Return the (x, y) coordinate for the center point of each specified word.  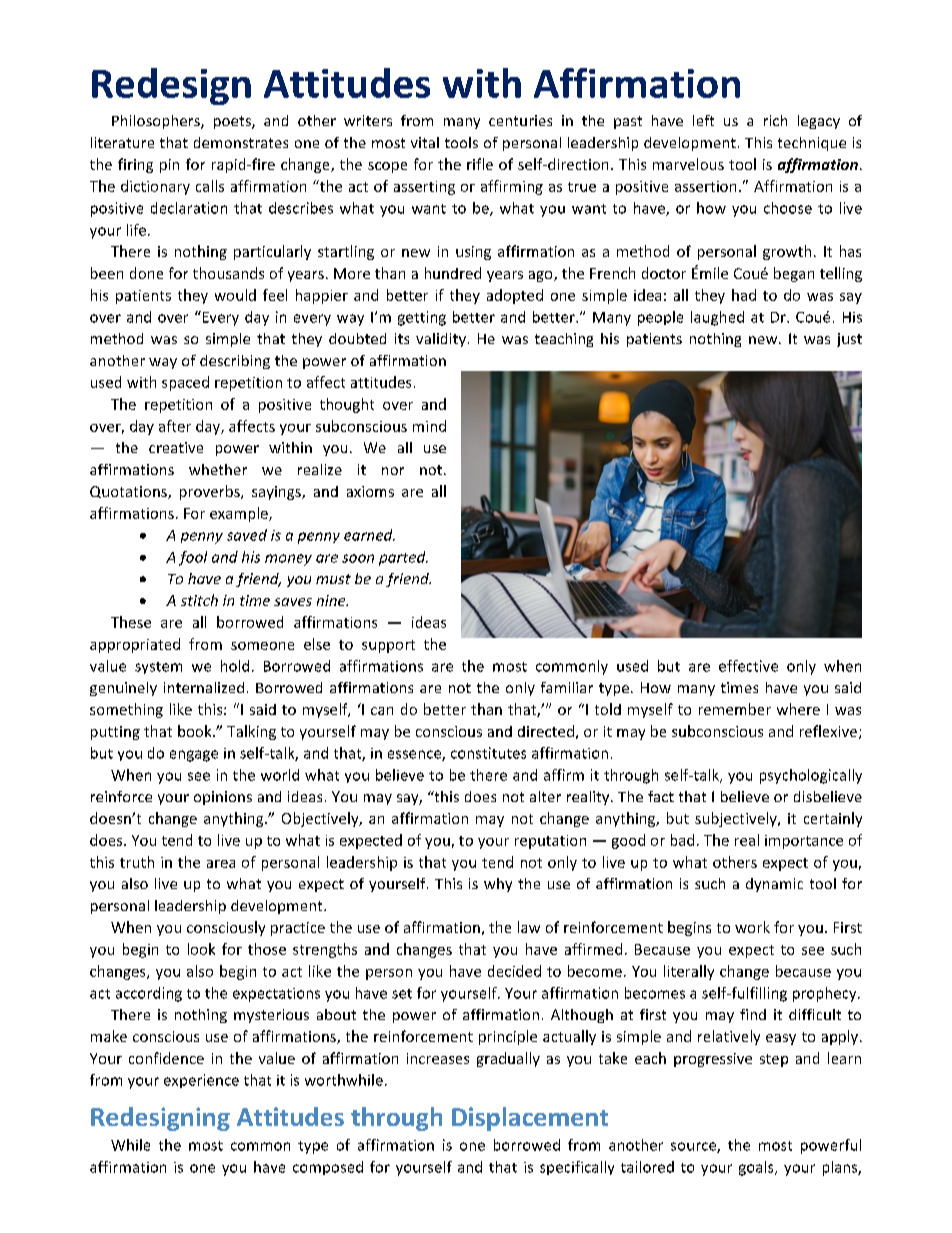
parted (403, 558)
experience (201, 1081)
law (529, 927)
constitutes (488, 753)
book (196, 731)
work (752, 927)
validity (441, 340)
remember (735, 709)
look (201, 949)
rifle (480, 164)
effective (748, 666)
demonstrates (241, 142)
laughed (717, 318)
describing (235, 362)
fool (193, 558)
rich (775, 120)
